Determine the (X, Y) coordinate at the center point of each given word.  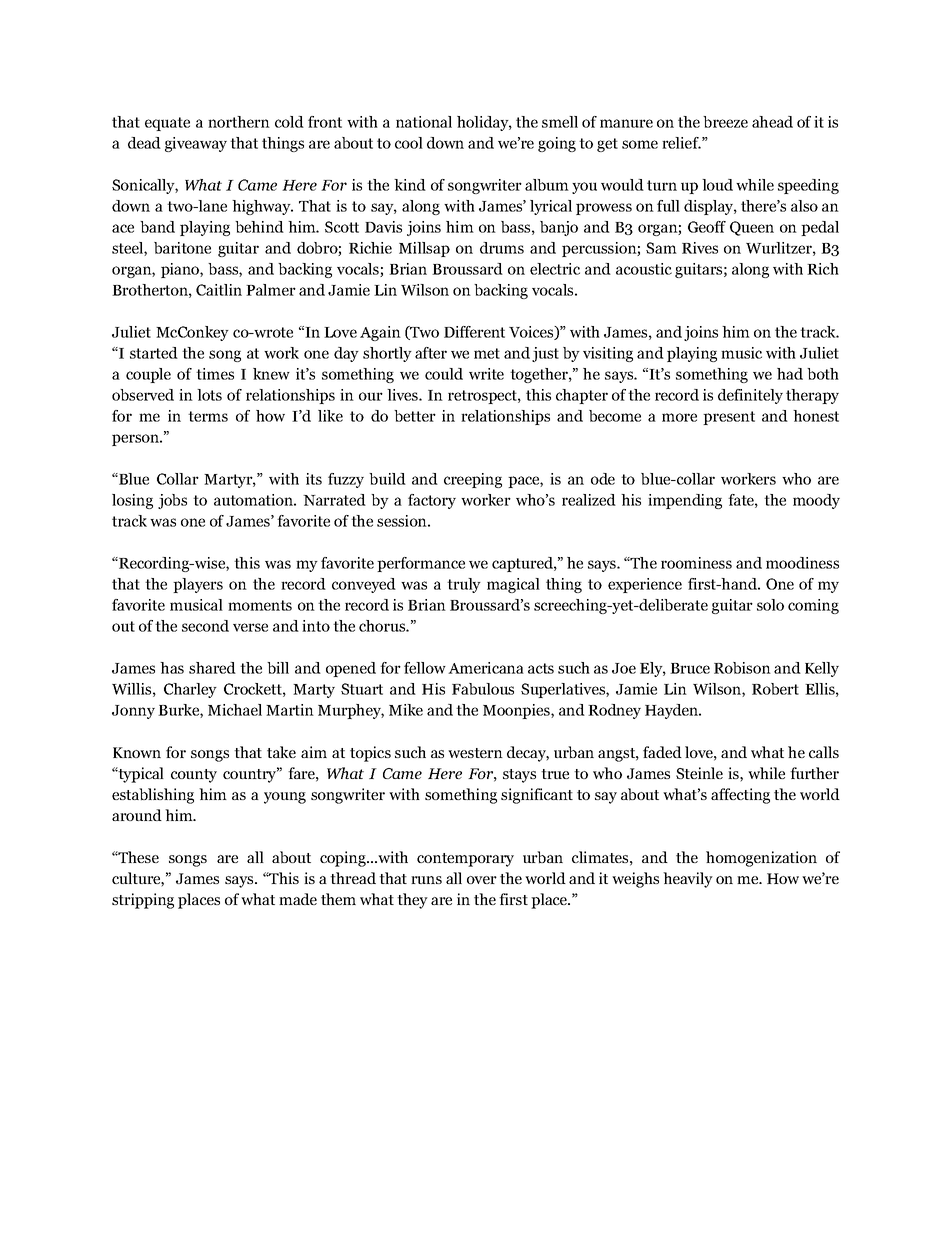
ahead (772, 122)
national (424, 122)
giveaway (196, 144)
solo (770, 605)
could (444, 374)
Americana (486, 668)
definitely (750, 396)
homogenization (761, 859)
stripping (143, 901)
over (482, 880)
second (205, 626)
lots (209, 395)
